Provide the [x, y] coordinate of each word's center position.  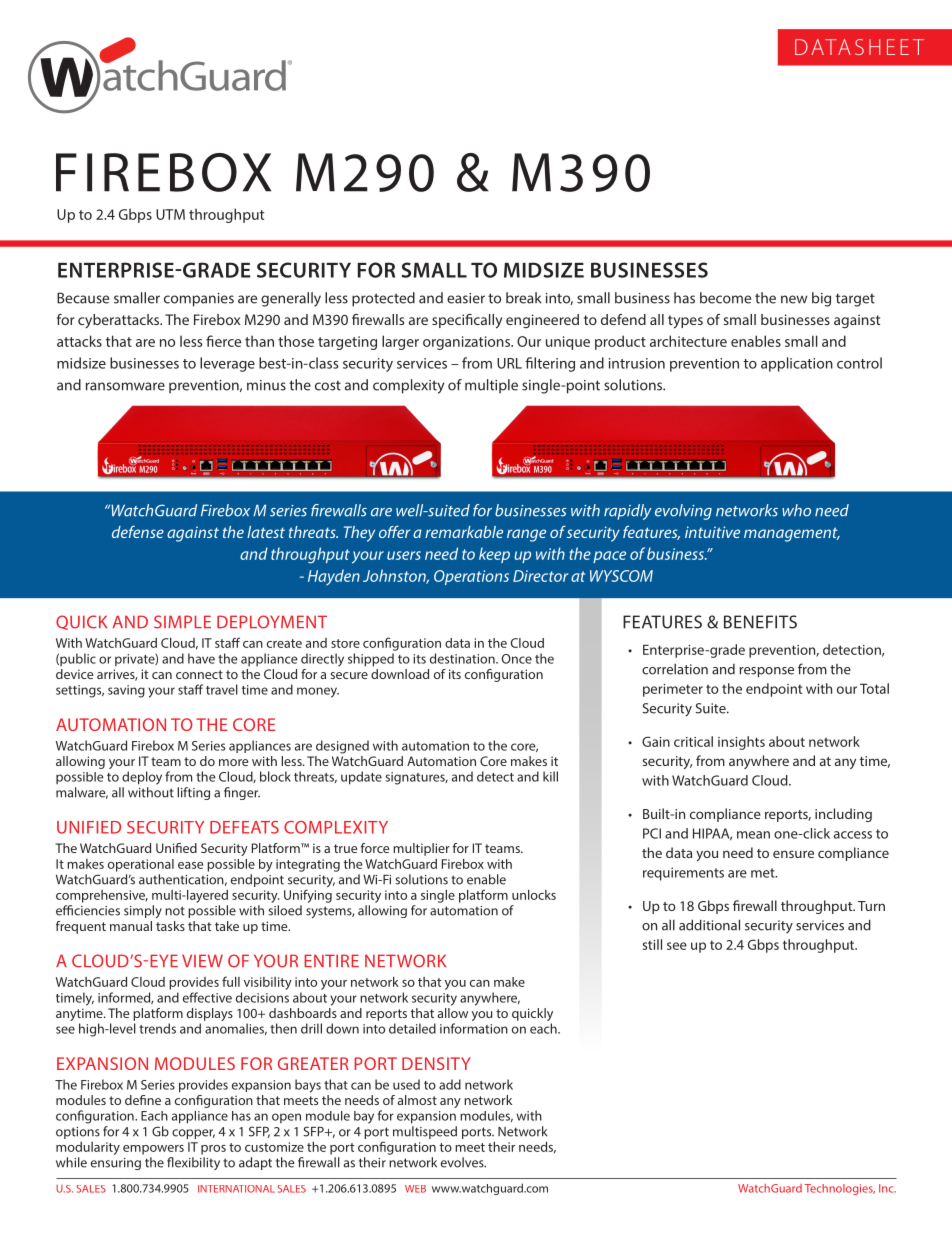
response [767, 672]
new [794, 299]
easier [466, 298]
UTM [170, 214]
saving [126, 691]
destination [463, 658]
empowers [153, 1150]
